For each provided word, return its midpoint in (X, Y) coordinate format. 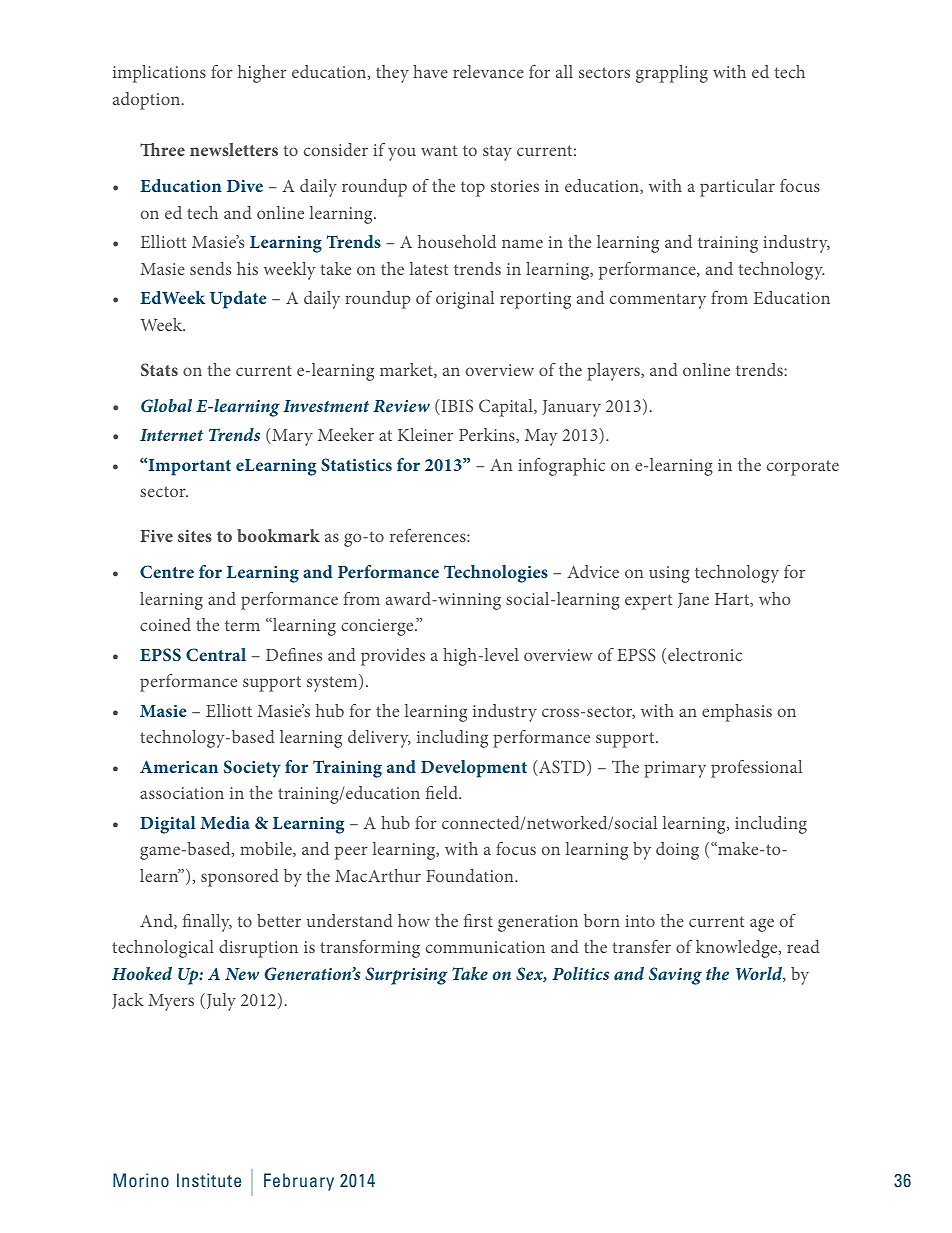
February (299, 1182)
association (182, 793)
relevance (488, 71)
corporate (803, 468)
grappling (672, 74)
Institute (209, 1180)
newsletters (234, 149)
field (443, 792)
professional (756, 769)
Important (188, 467)
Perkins (488, 435)
